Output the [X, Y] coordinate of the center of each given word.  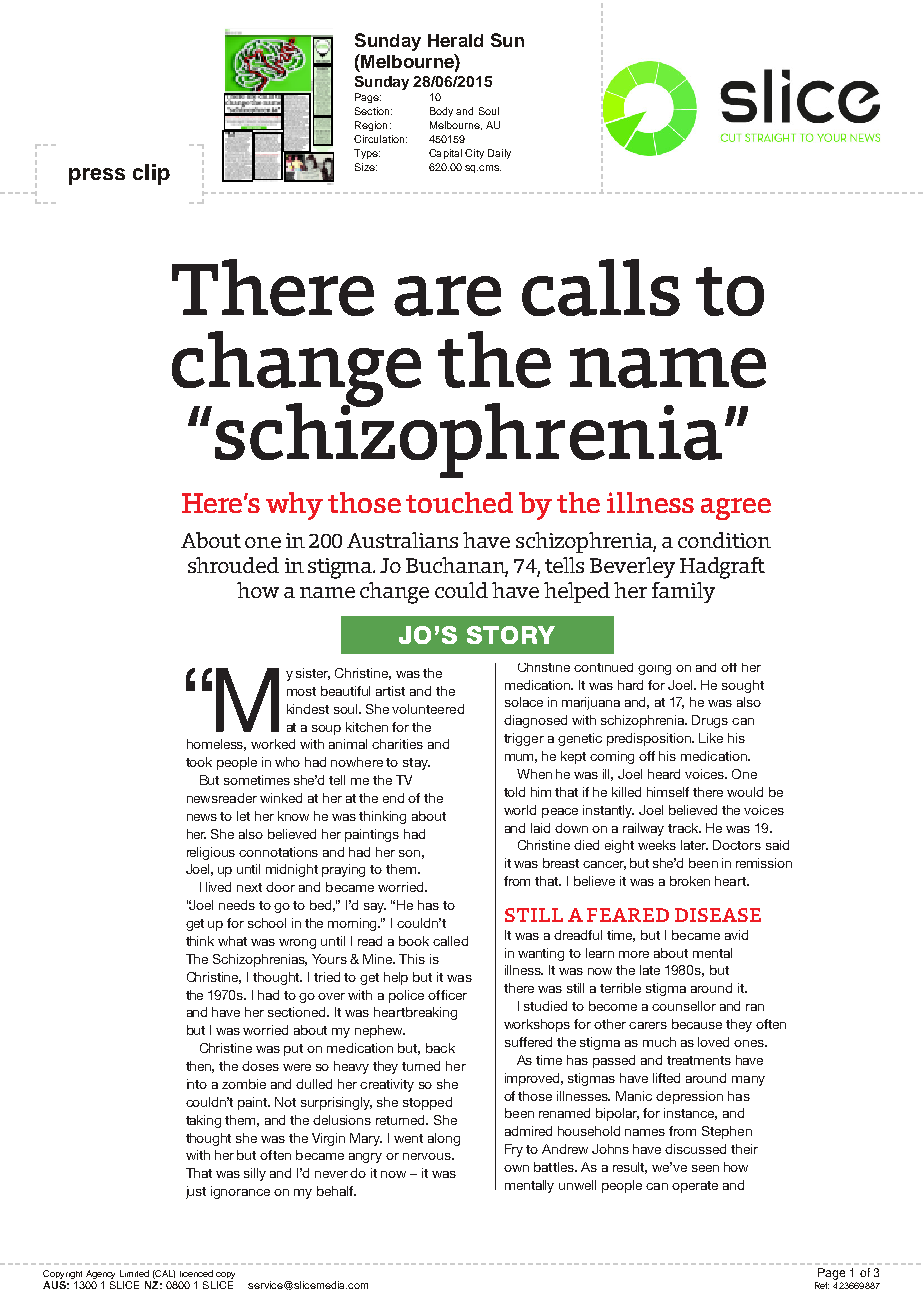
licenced [196, 1273]
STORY [511, 635]
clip [151, 174]
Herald [455, 40]
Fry [514, 1150]
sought [743, 686]
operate [695, 1187]
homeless [216, 745]
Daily [499, 154]
